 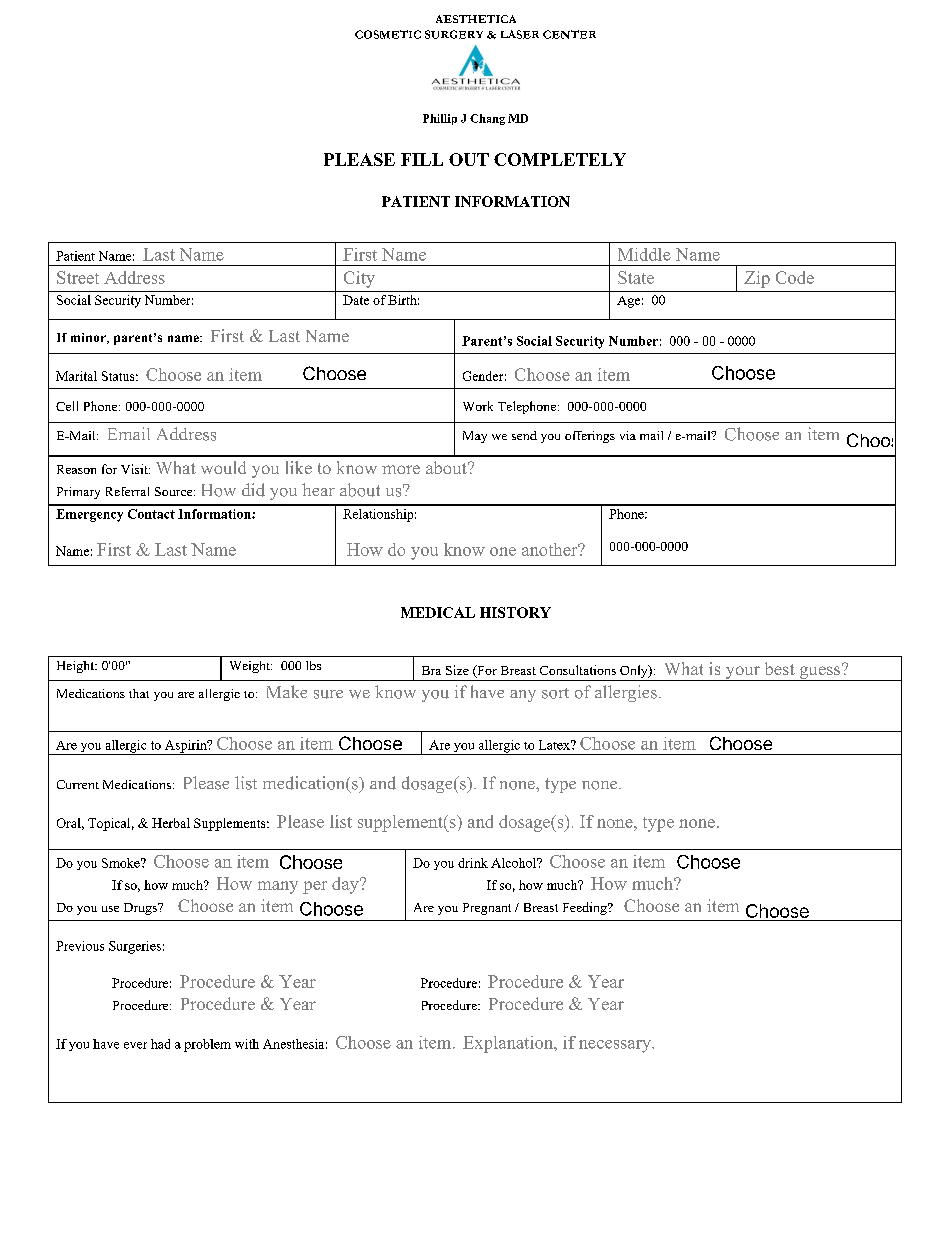 I want to click on had, so click(x=160, y=1044).
